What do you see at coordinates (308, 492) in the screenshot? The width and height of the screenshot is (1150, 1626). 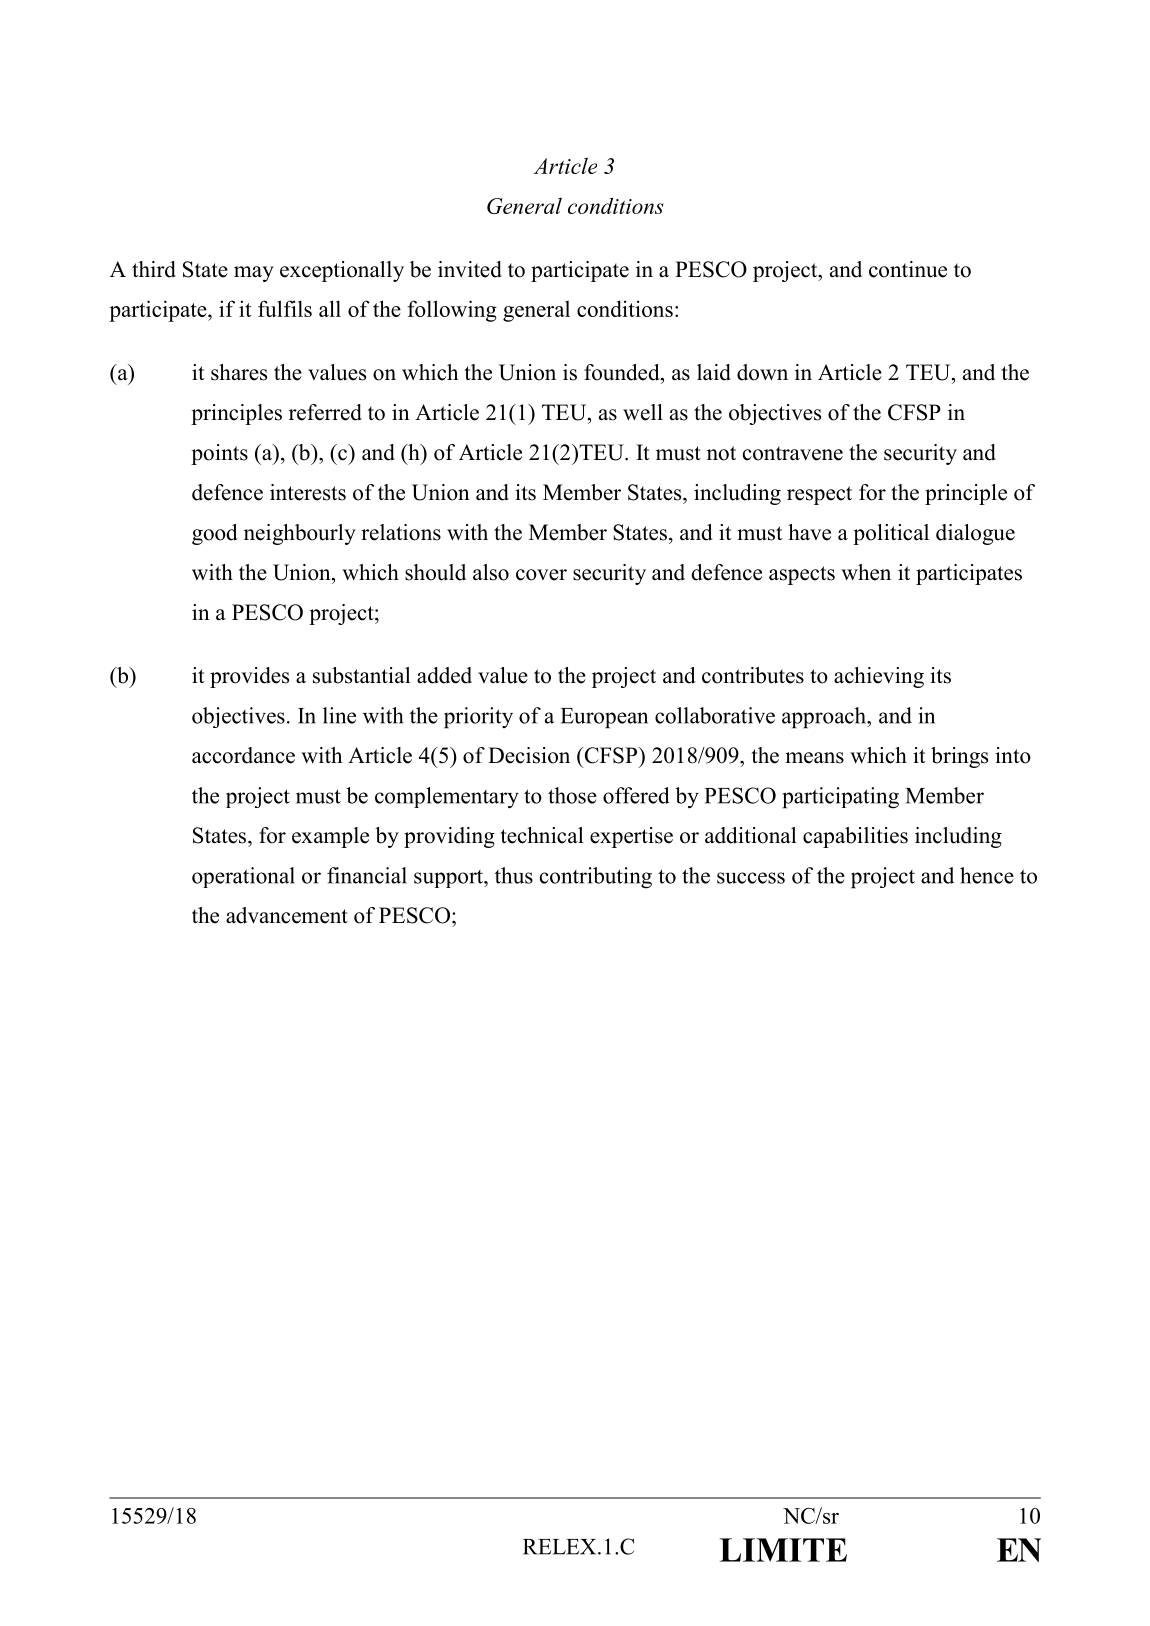 I see `interests` at bounding box center [308, 492].
